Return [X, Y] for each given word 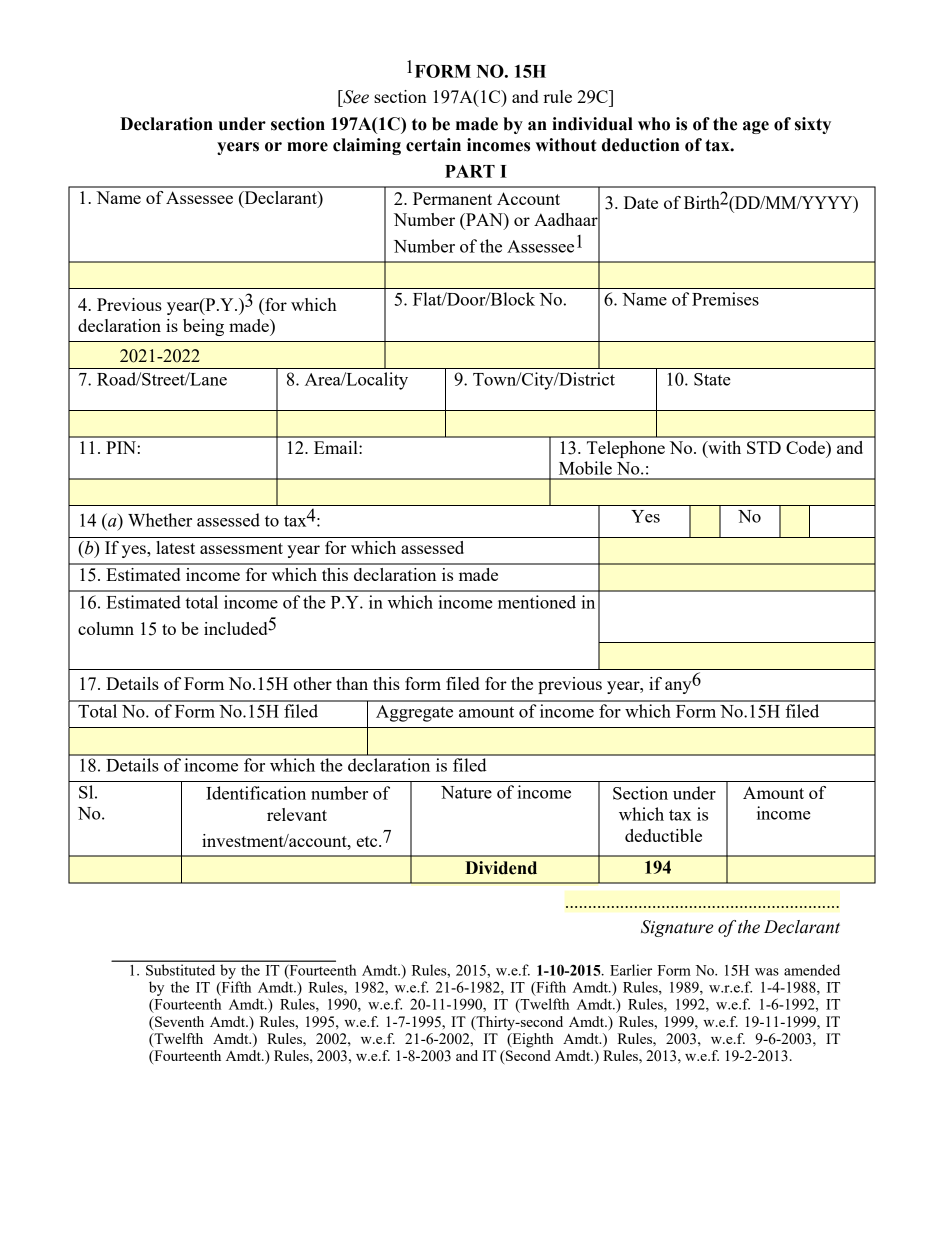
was [767, 972]
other [312, 683]
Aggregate [414, 713]
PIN [121, 447]
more [307, 147]
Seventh [178, 1021]
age [756, 127]
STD [764, 447]
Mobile [585, 468]
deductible [663, 835]
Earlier [631, 970]
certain [433, 145]
